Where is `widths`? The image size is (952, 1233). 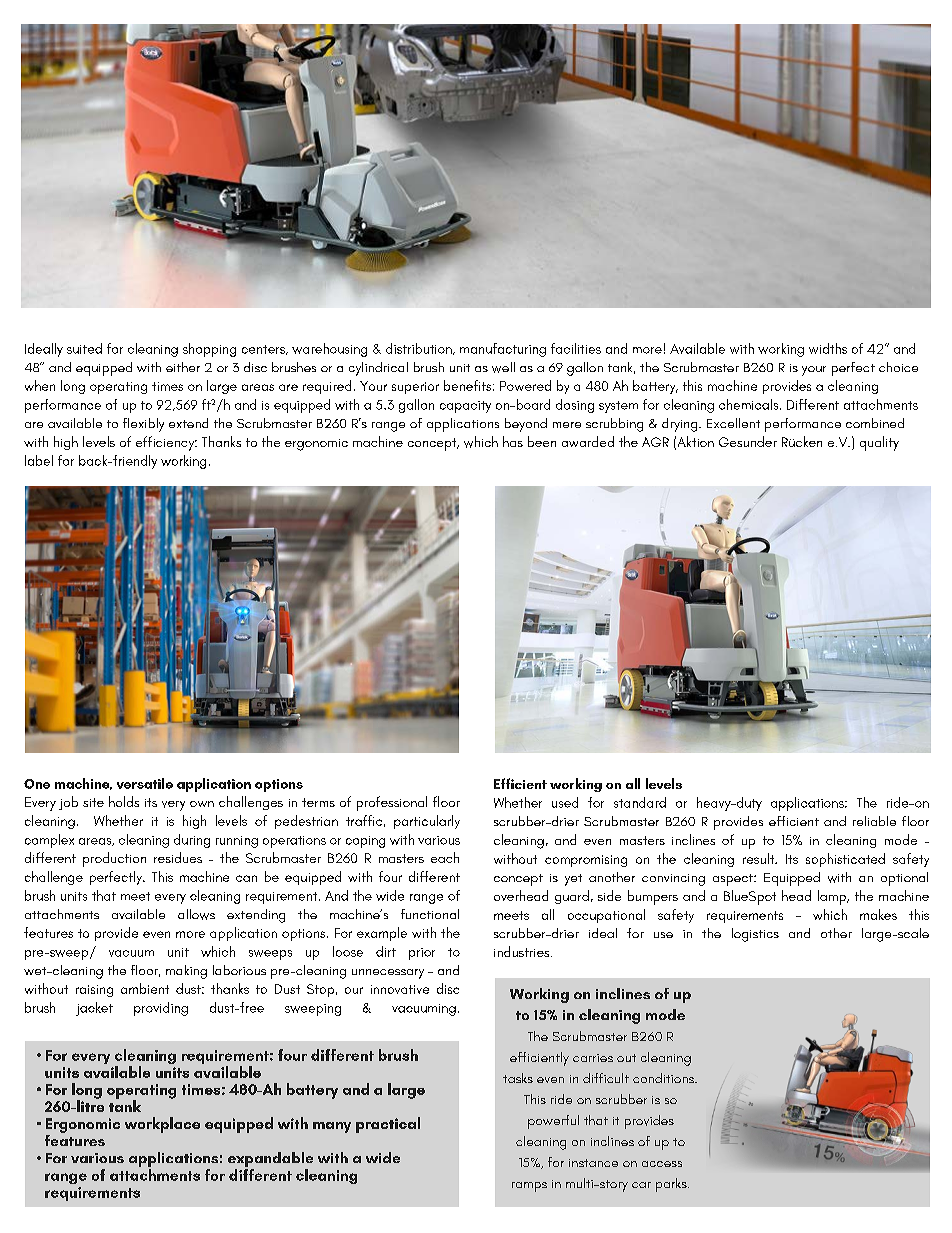 widths is located at coordinates (828, 348).
